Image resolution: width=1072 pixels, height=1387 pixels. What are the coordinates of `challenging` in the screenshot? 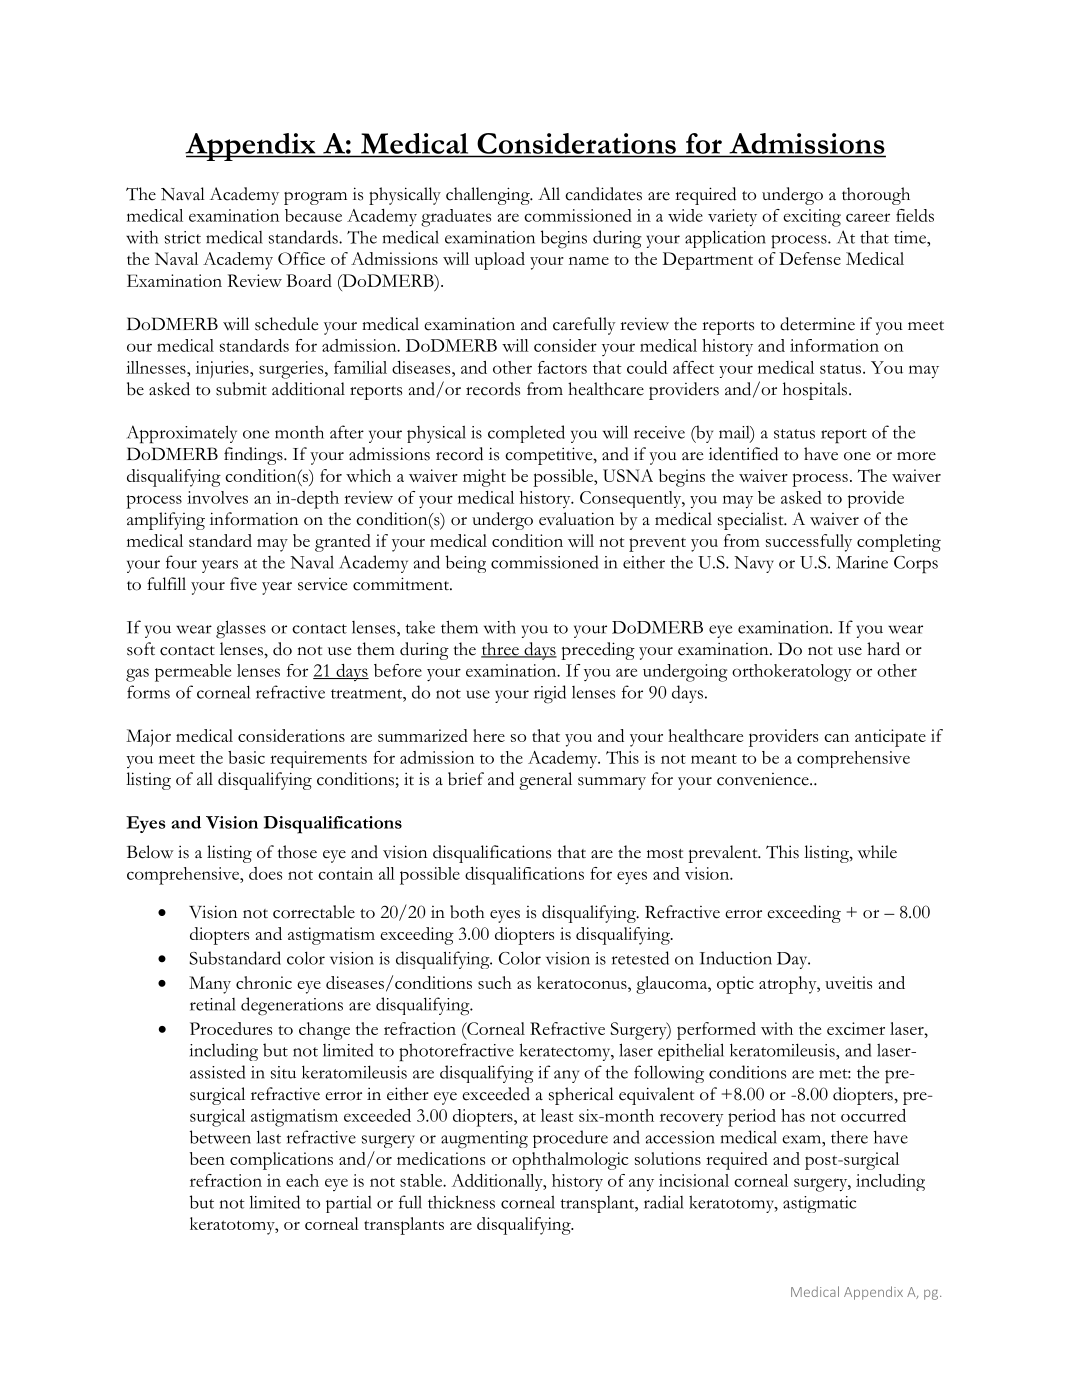 It's located at (489, 196).
